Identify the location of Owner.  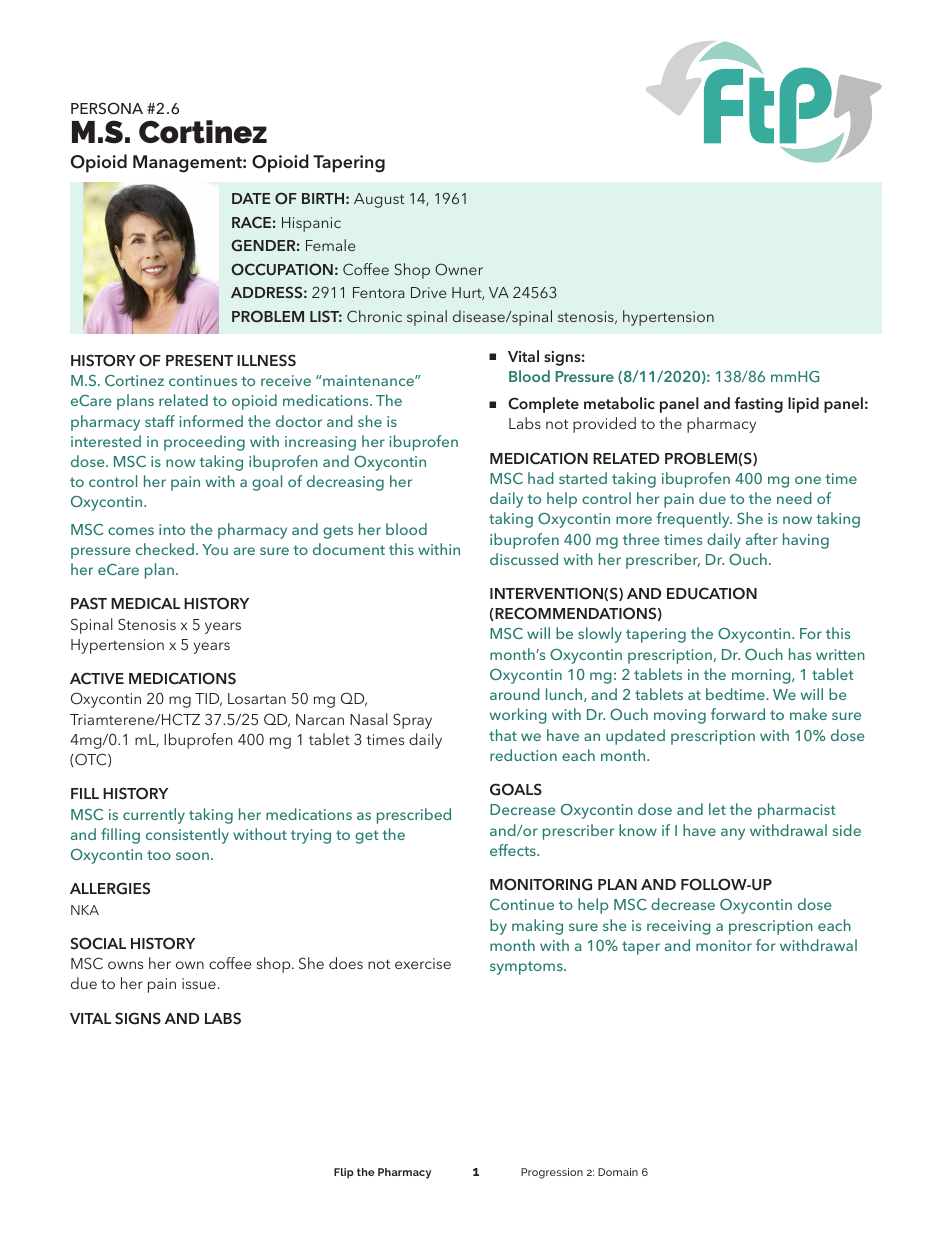
(459, 269).
